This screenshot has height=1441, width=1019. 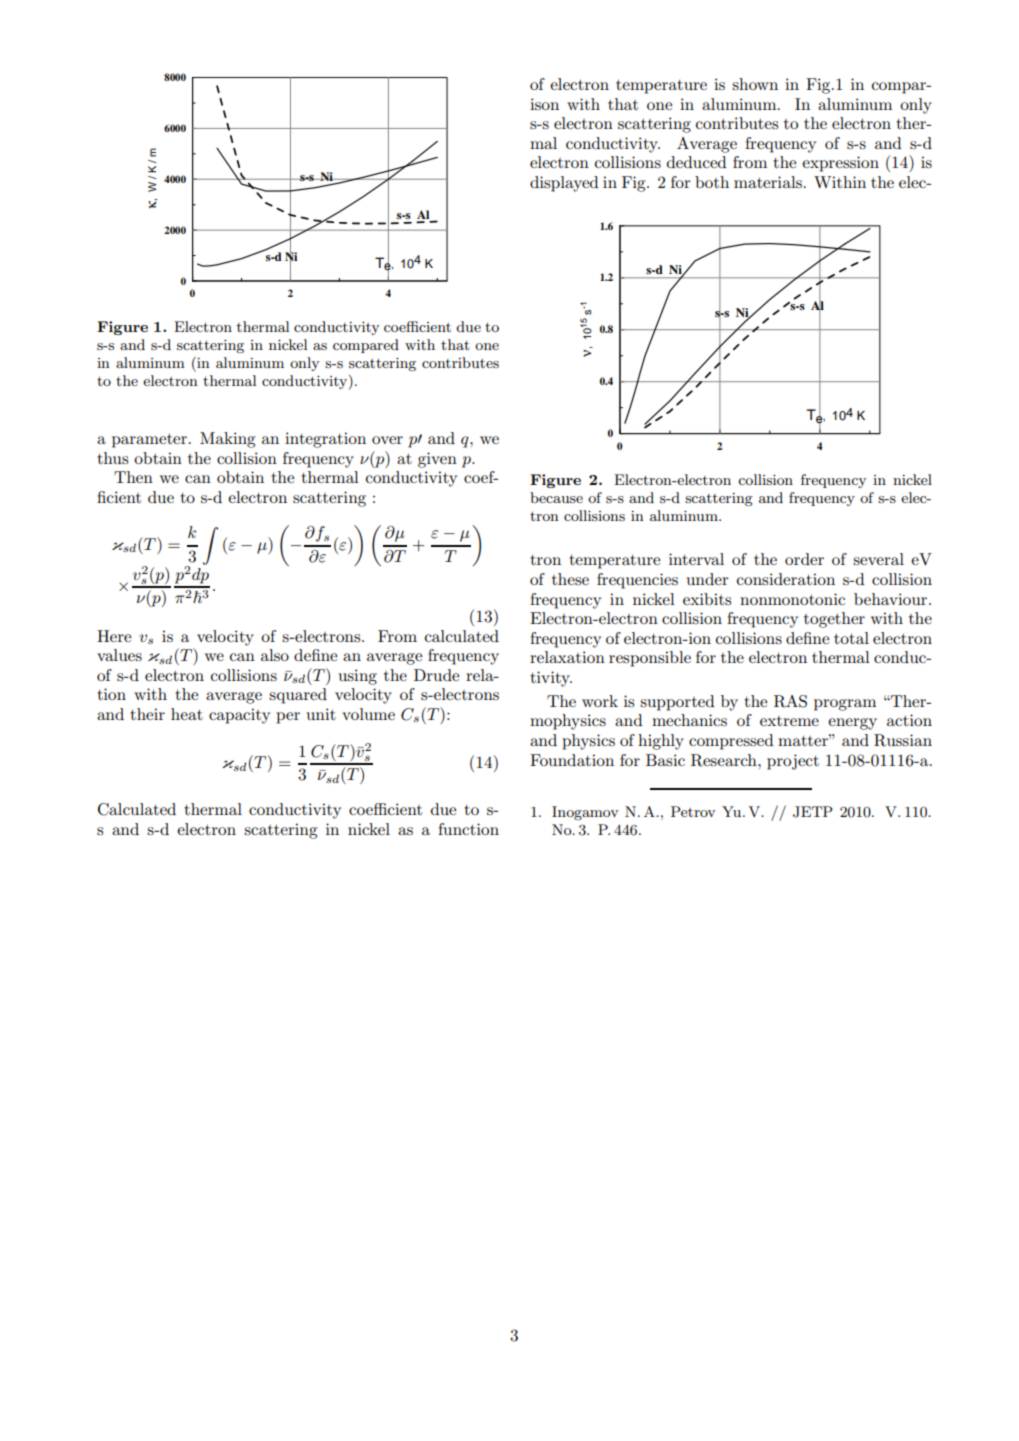 I want to click on Basic, so click(x=665, y=760).
